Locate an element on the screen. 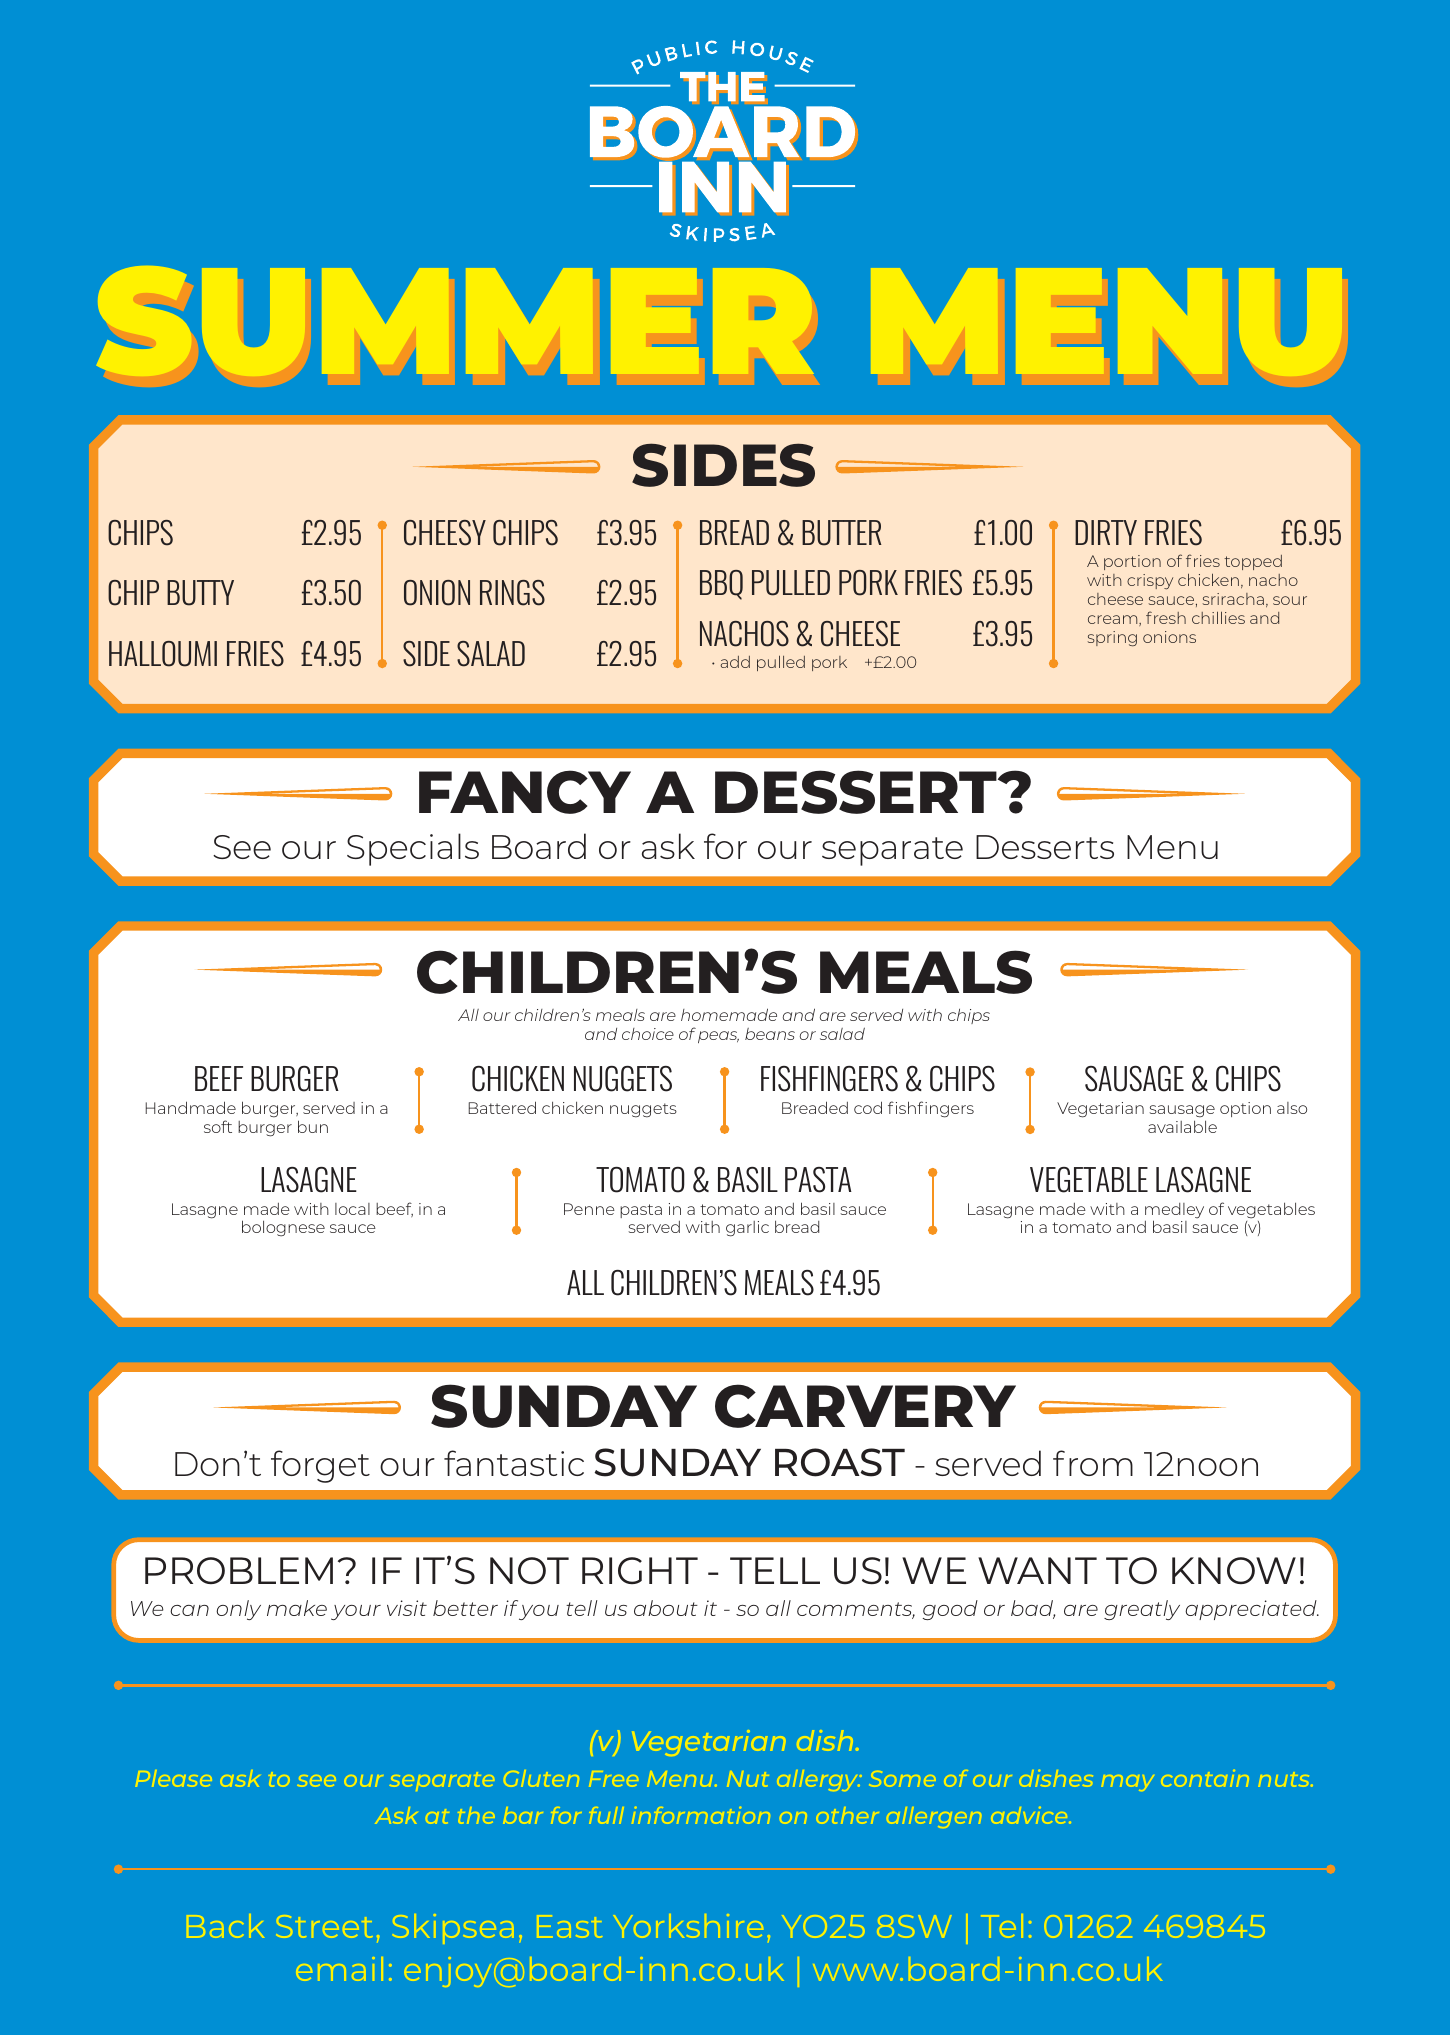 The width and height of the screenshot is (1450, 2035). BBQ is located at coordinates (721, 585).
